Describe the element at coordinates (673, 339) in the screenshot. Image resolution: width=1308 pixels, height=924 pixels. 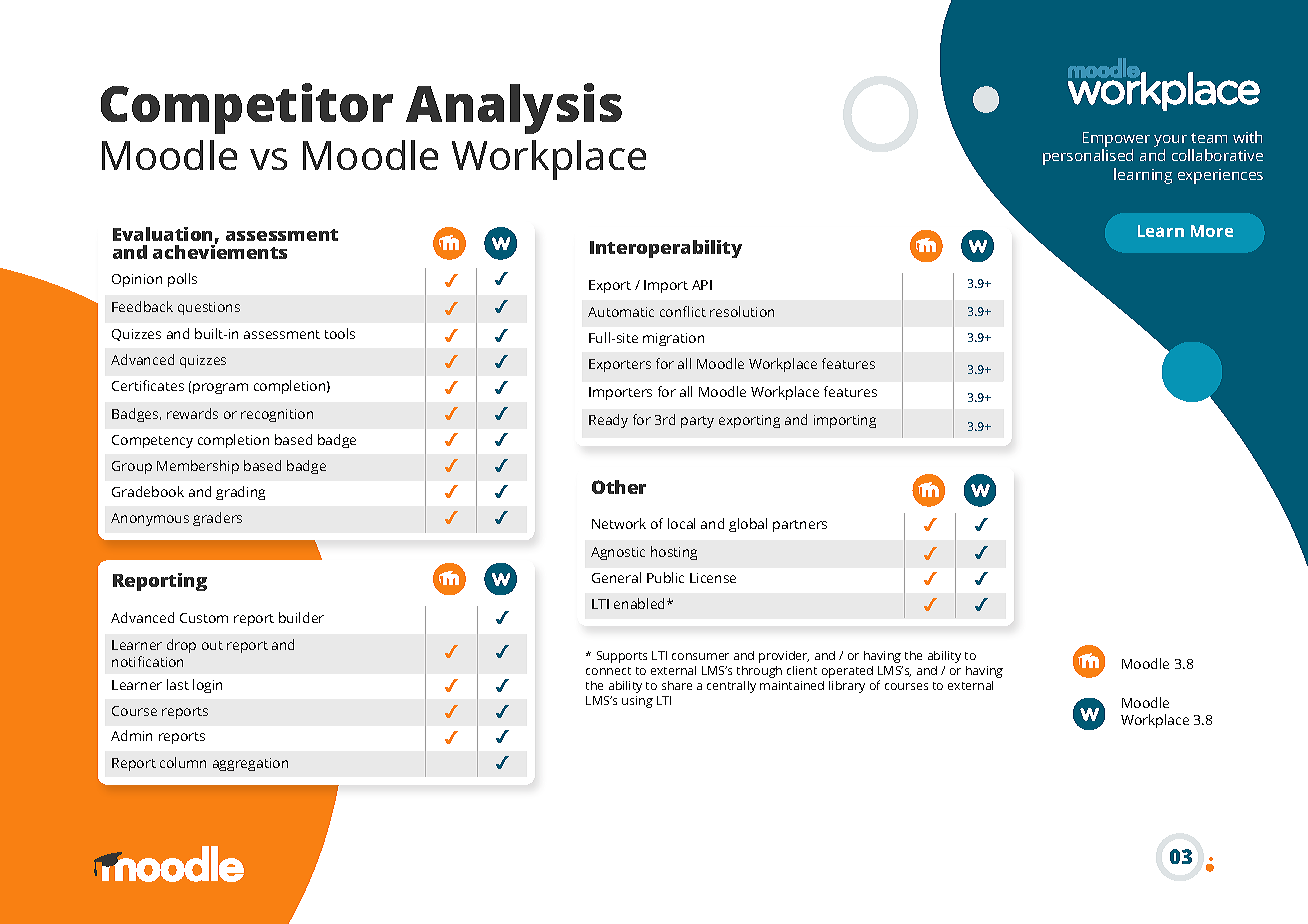
I see `migration` at that location.
